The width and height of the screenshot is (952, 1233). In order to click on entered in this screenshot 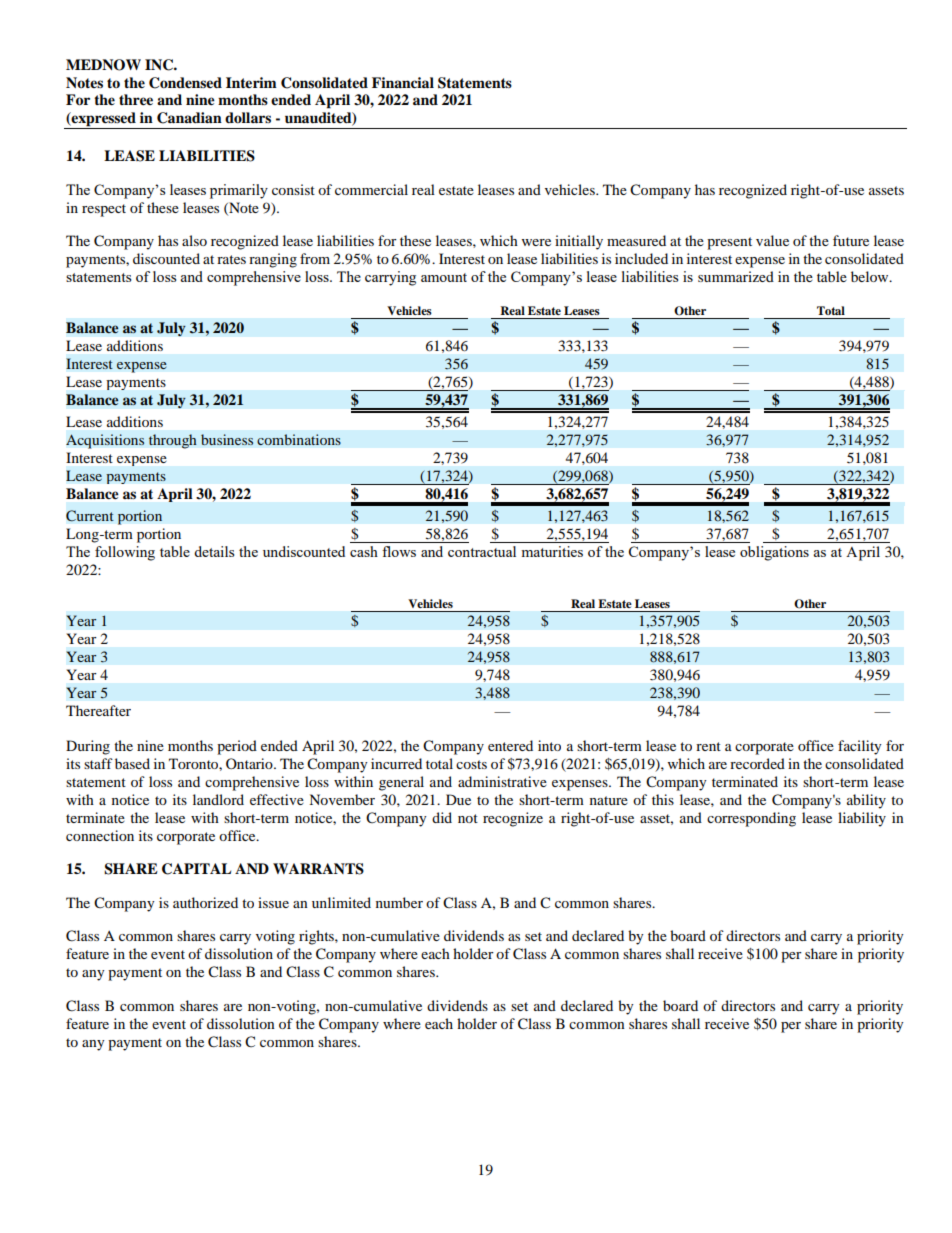, I will do `click(510, 745)`.
